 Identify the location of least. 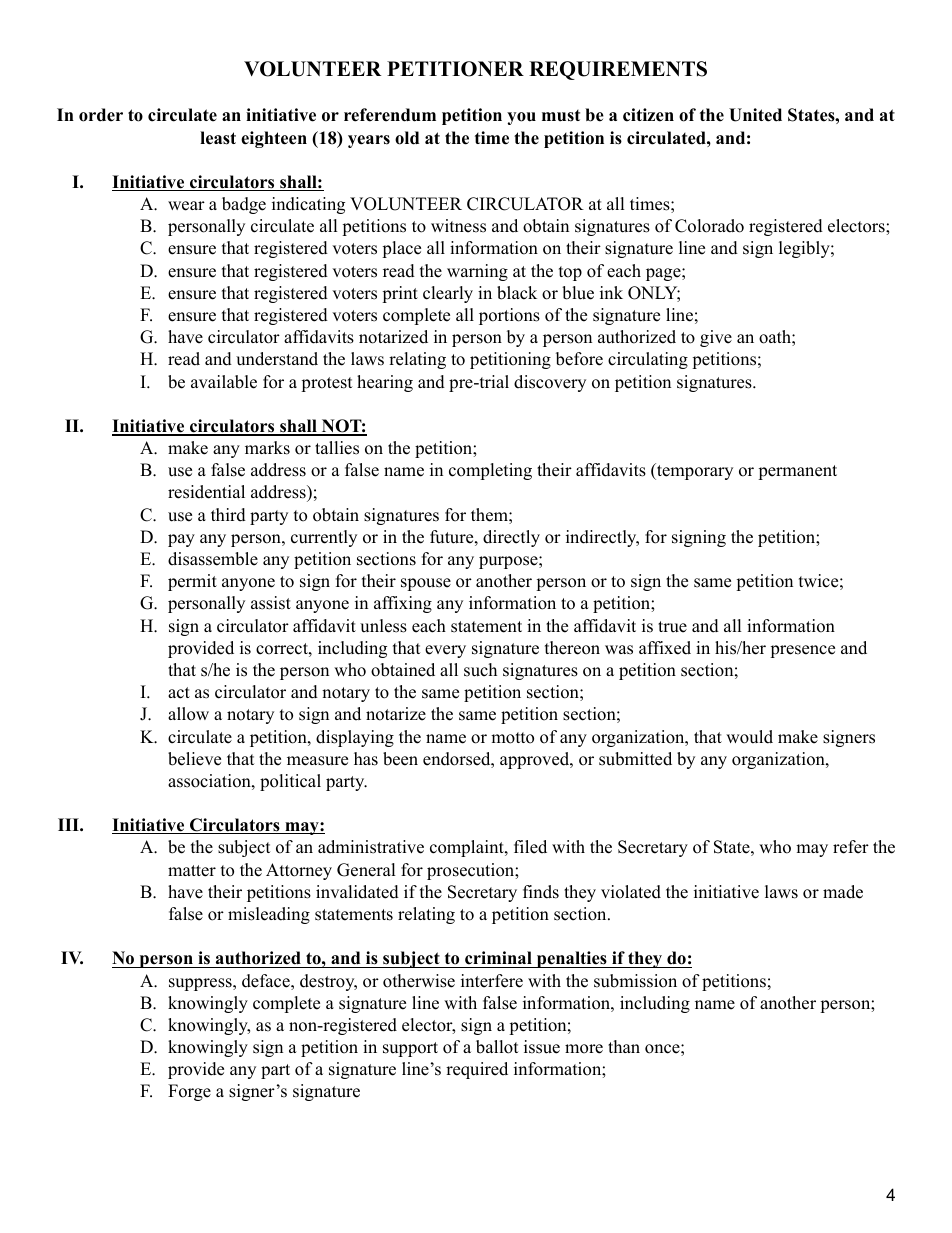
(218, 138).
